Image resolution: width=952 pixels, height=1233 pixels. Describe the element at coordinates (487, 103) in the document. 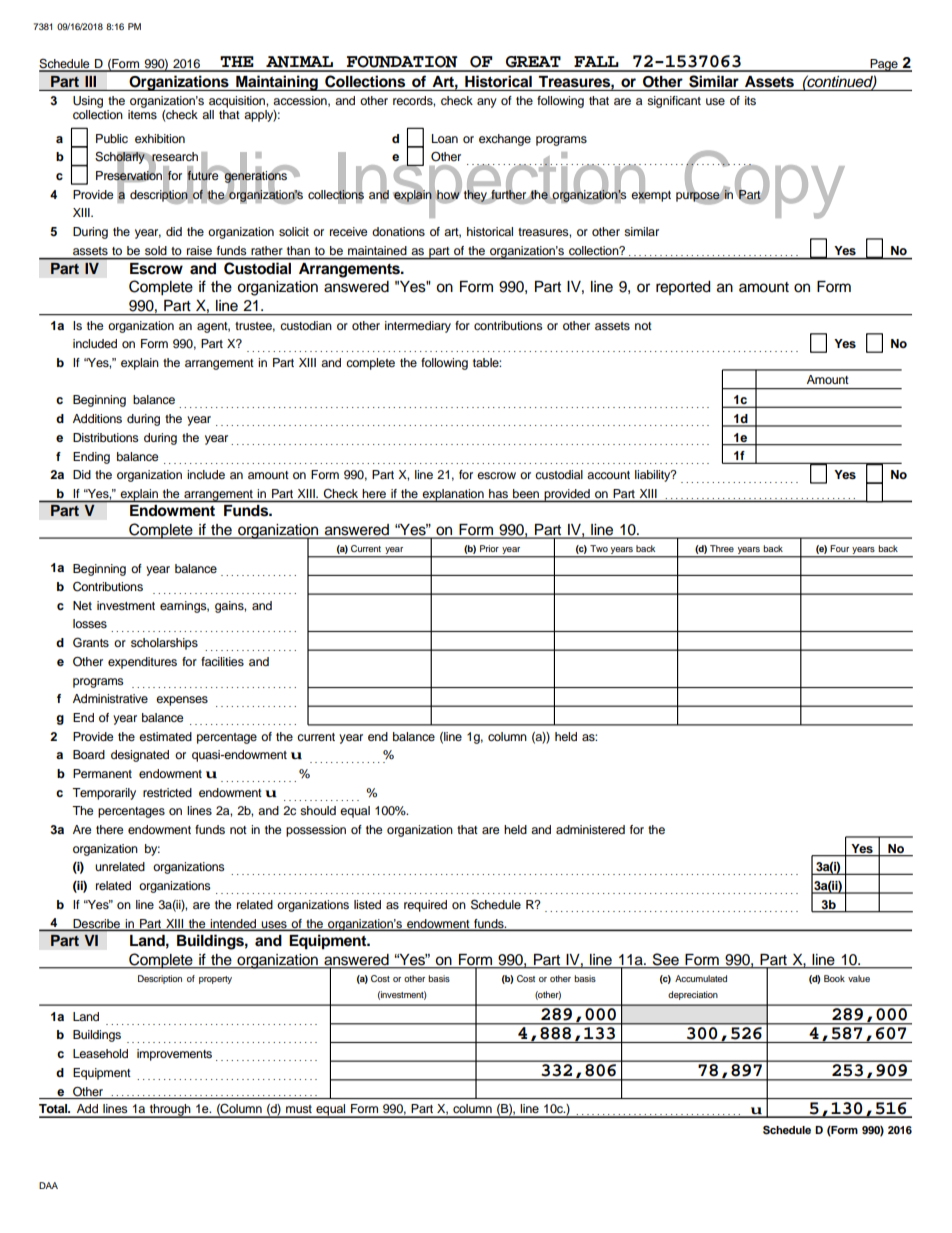

I see `any` at that location.
